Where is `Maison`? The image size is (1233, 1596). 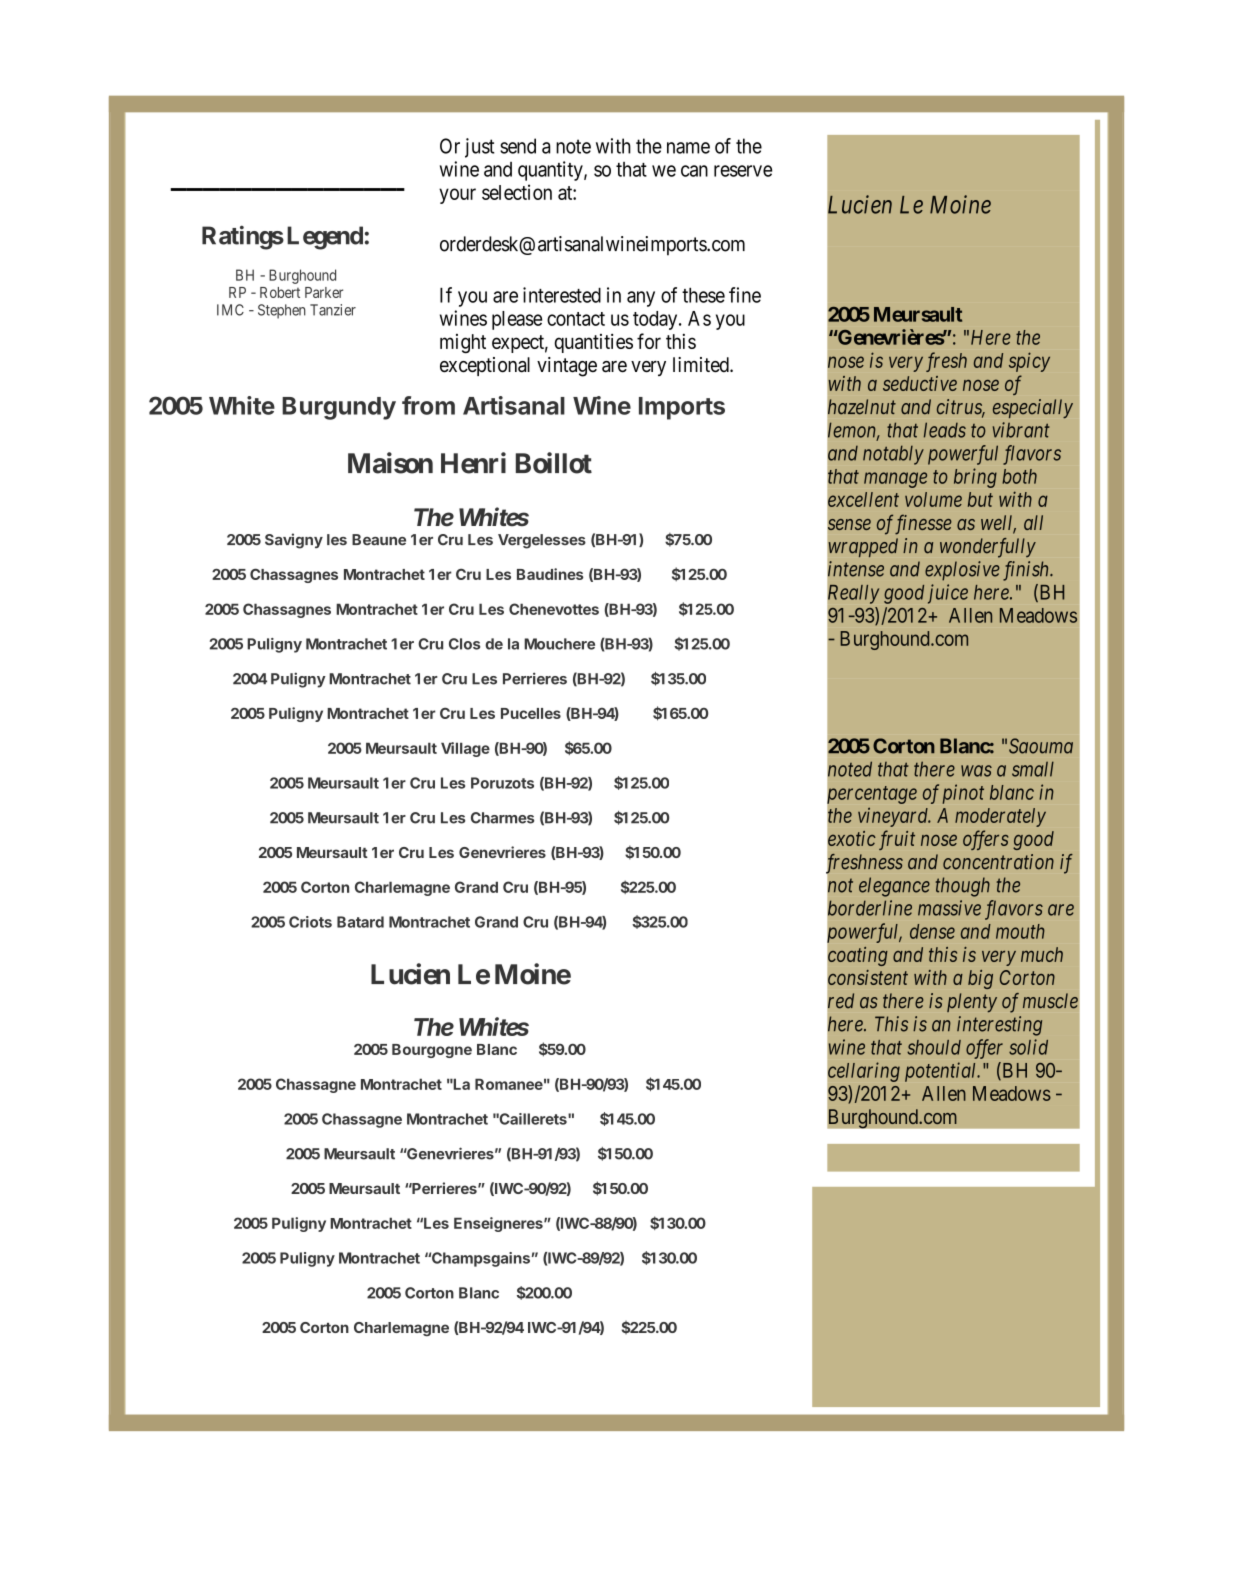
Maison is located at coordinates (390, 463).
